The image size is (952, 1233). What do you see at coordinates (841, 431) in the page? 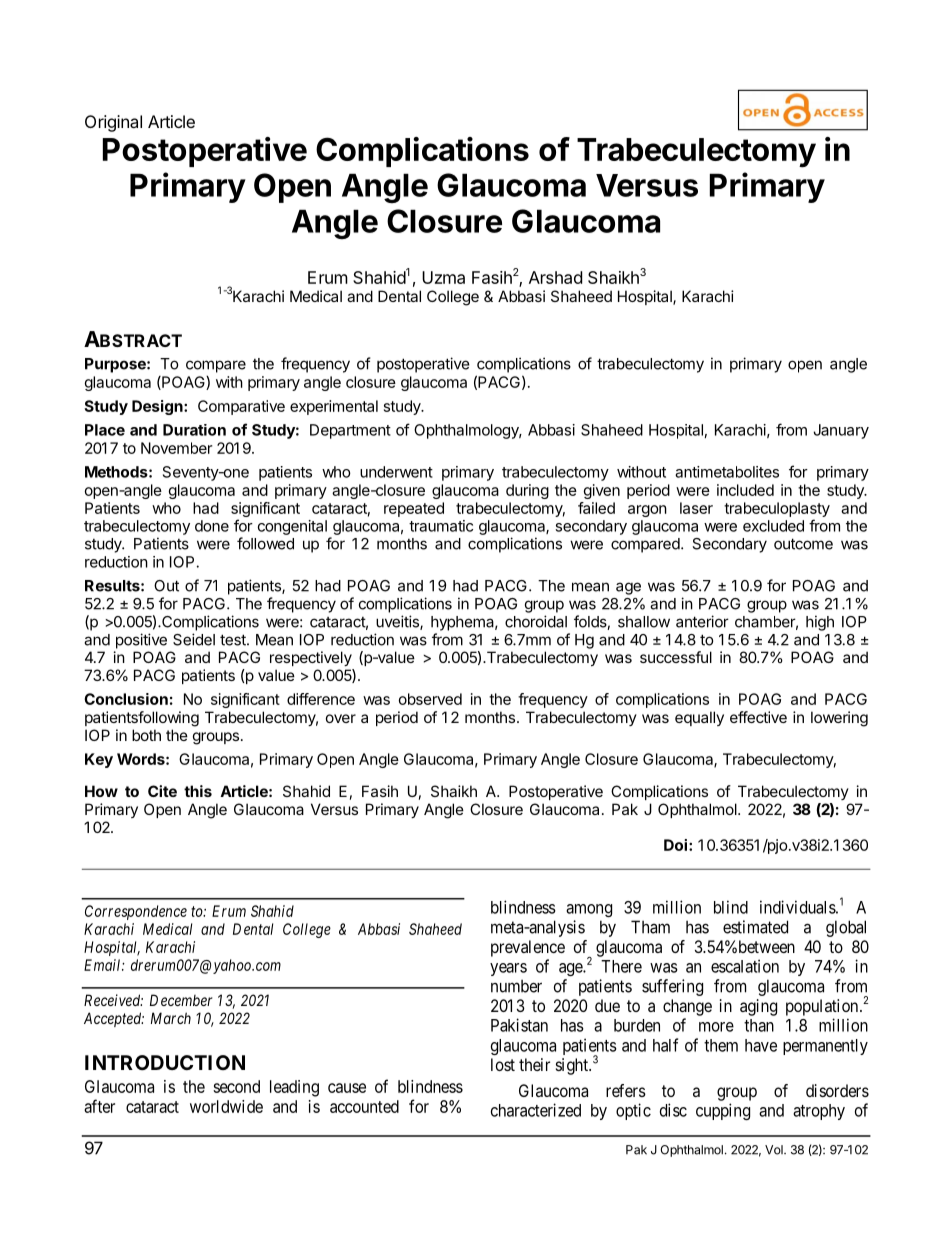
I see `January` at bounding box center [841, 431].
